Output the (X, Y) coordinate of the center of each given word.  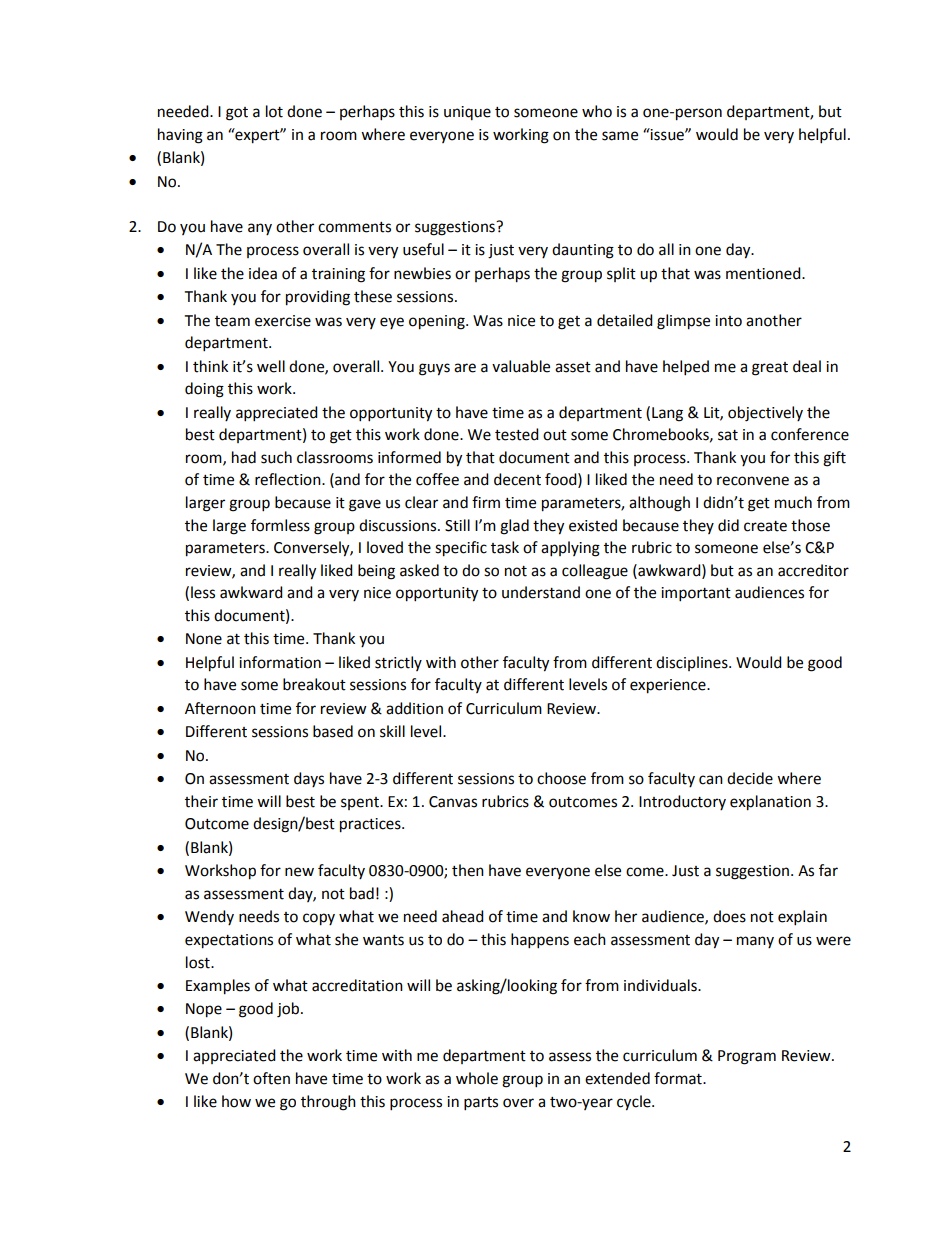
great (770, 369)
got (237, 114)
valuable (521, 366)
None (204, 639)
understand (541, 592)
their (201, 801)
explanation (770, 803)
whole (477, 1078)
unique (467, 113)
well (271, 366)
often (271, 1078)
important (696, 594)
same (620, 136)
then (468, 870)
